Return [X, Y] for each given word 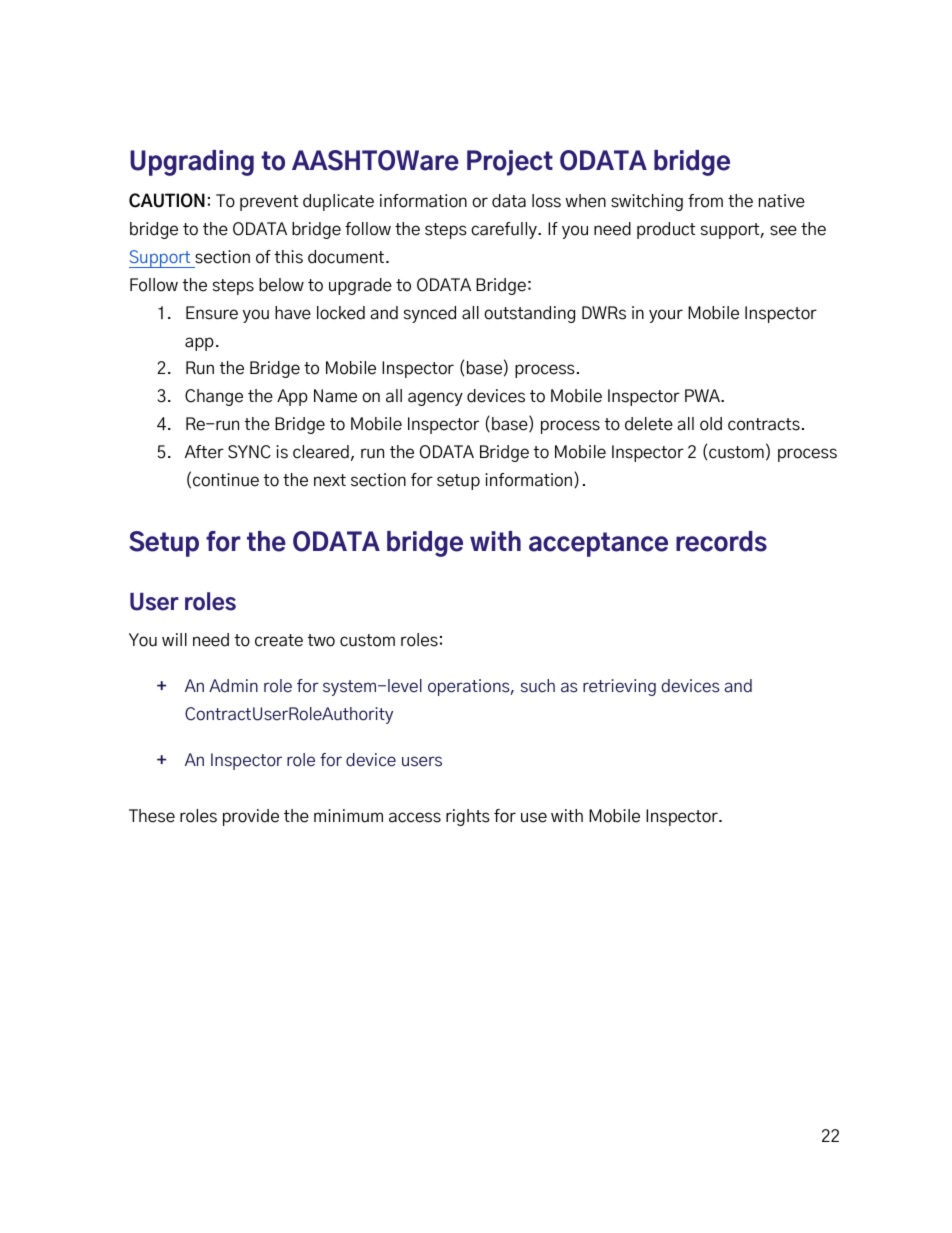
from [705, 201]
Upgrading [192, 163]
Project [510, 163]
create [279, 640]
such [538, 686]
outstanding [529, 314]
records [721, 541]
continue [226, 480]
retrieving [619, 687]
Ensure [212, 313]
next [330, 480]
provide [251, 817]
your [666, 316]
